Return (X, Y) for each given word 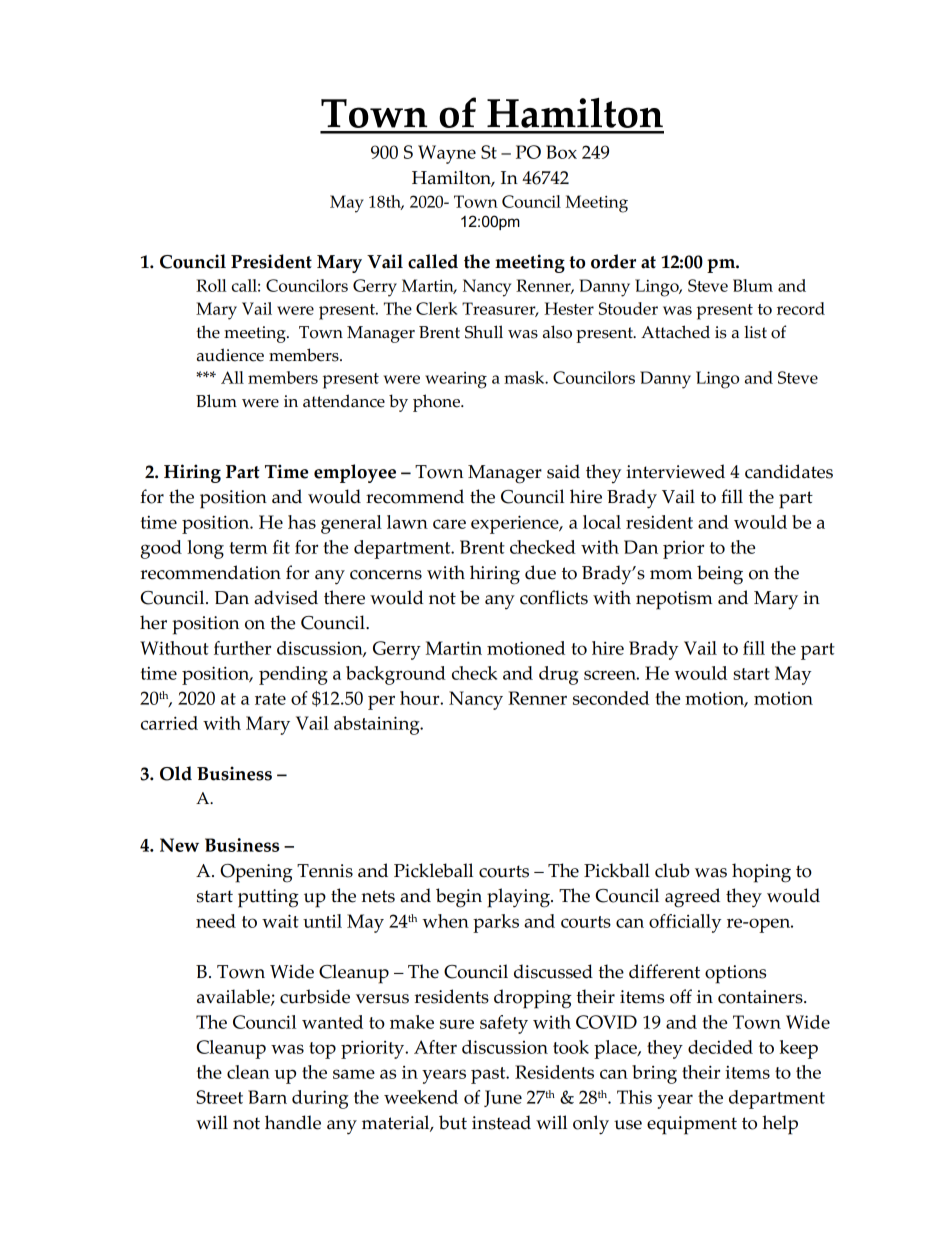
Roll (211, 285)
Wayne (447, 154)
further (242, 648)
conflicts (554, 597)
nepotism (674, 600)
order (613, 261)
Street (219, 1097)
